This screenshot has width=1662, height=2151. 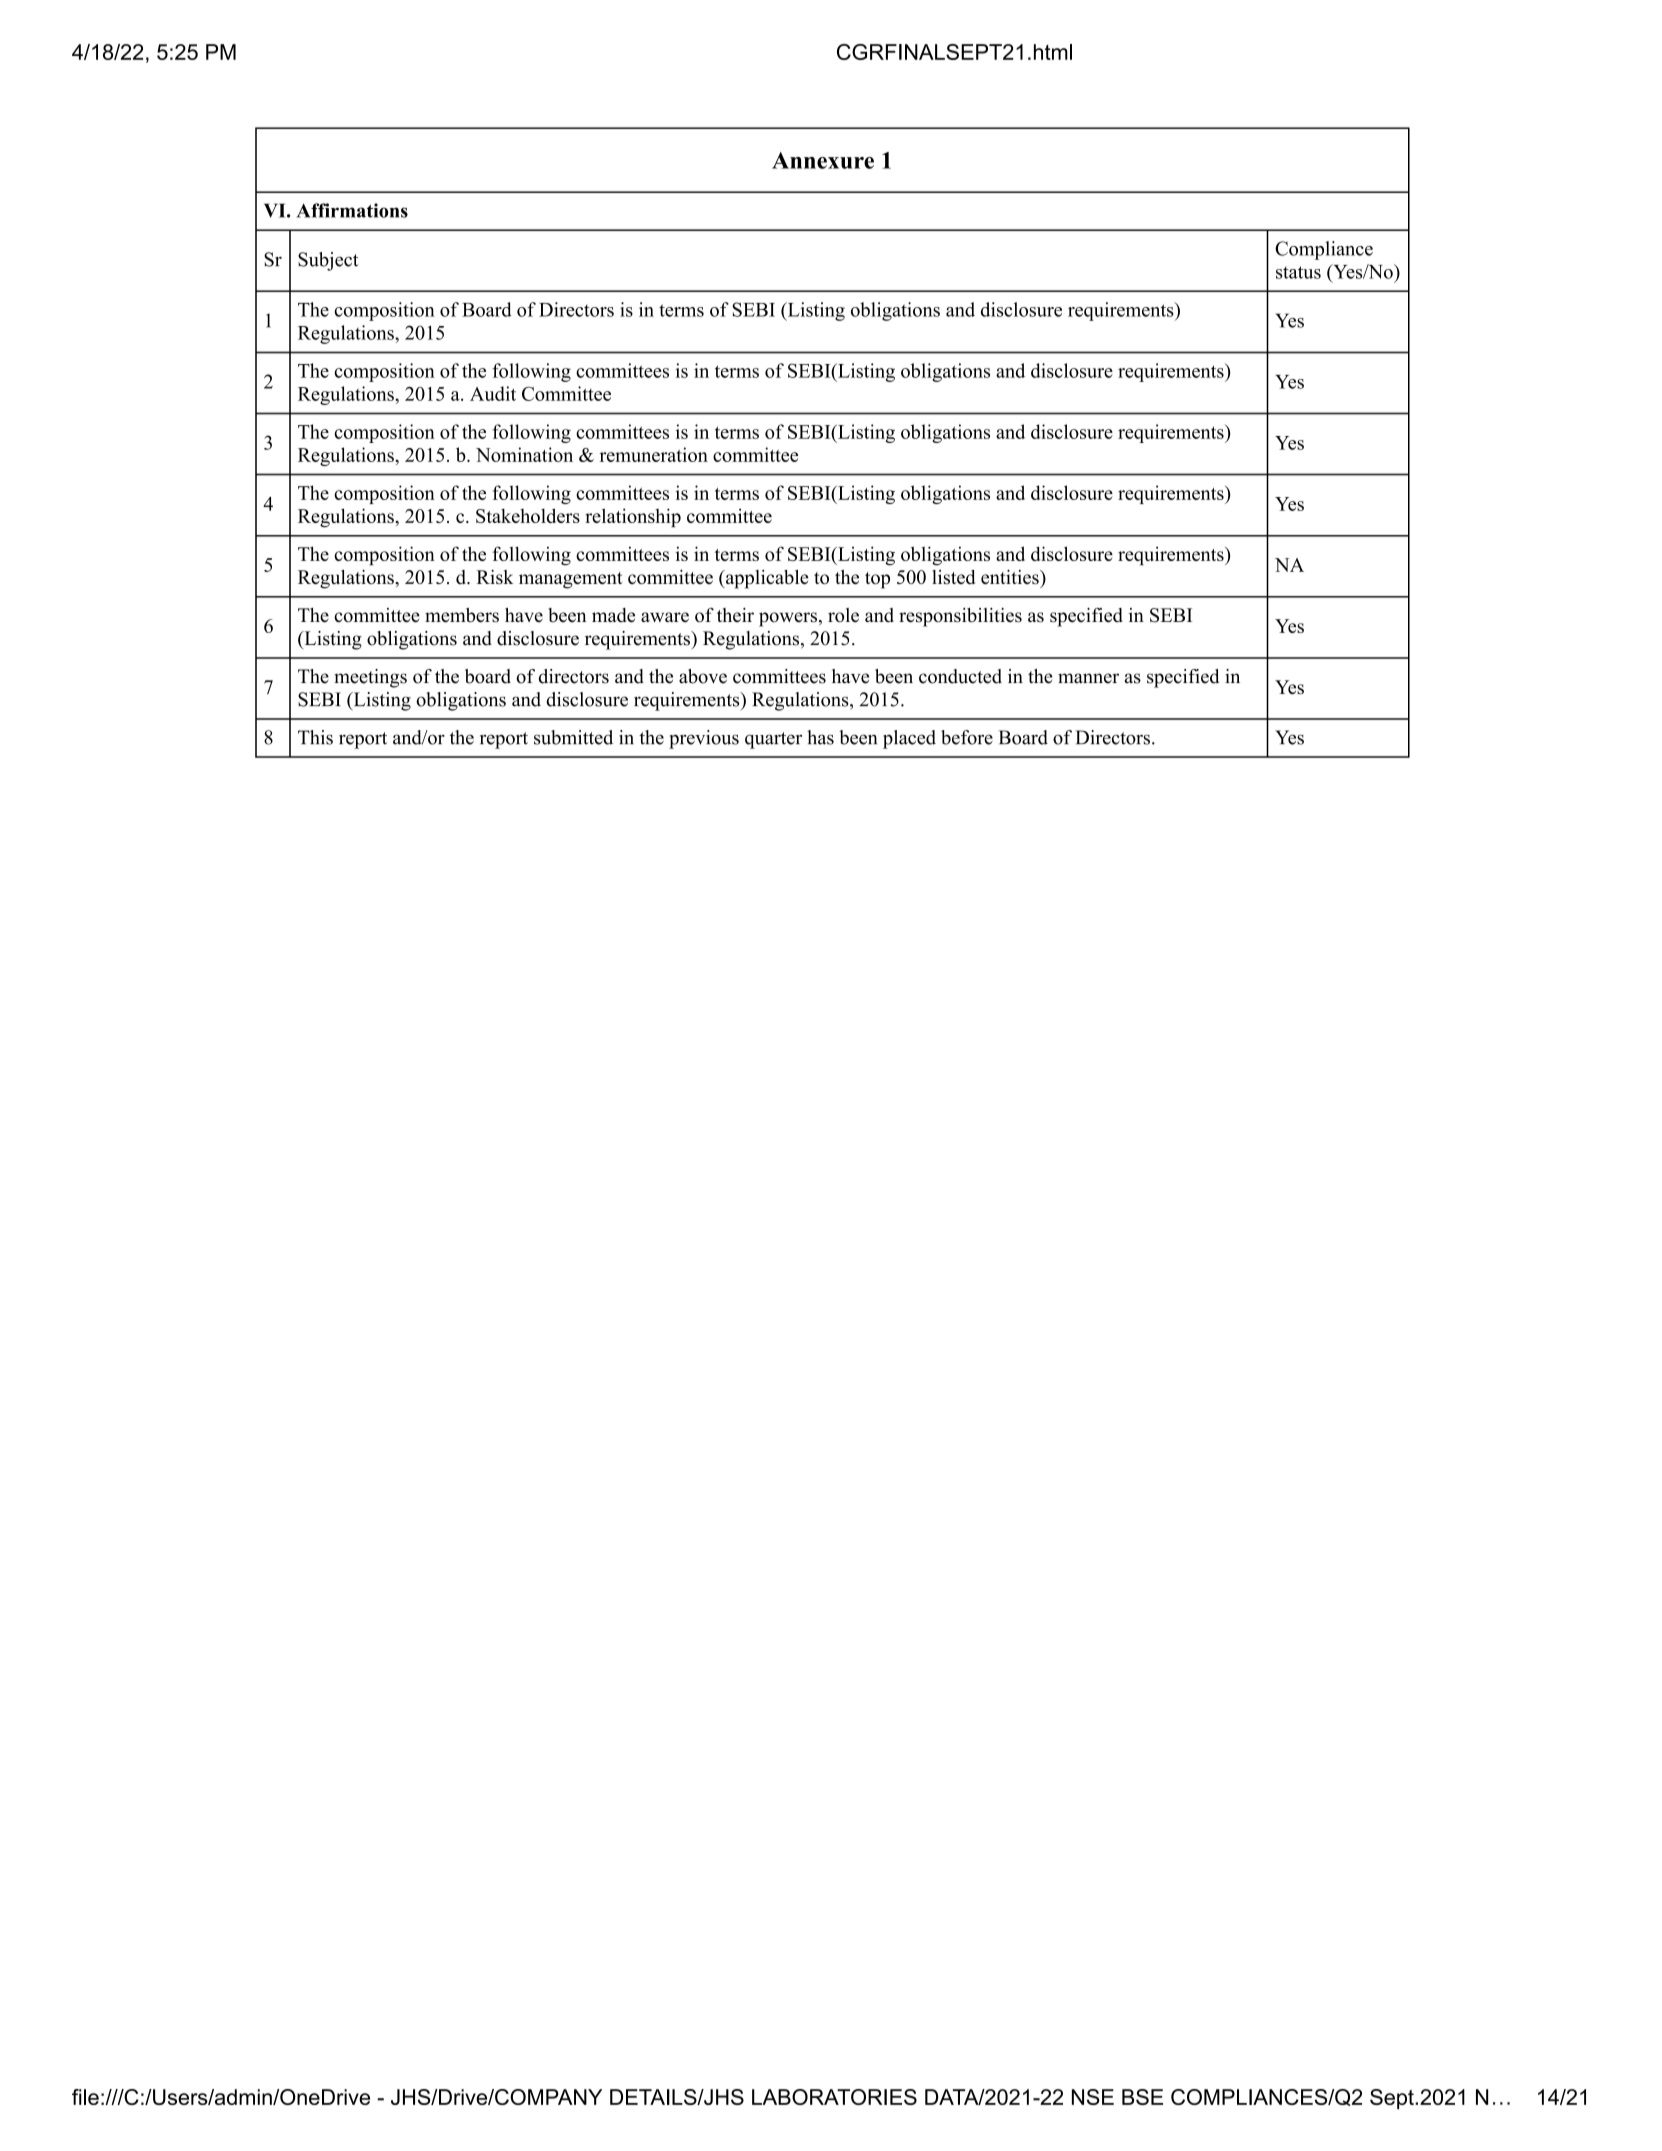 What do you see at coordinates (315, 737) in the screenshot?
I see `This` at bounding box center [315, 737].
